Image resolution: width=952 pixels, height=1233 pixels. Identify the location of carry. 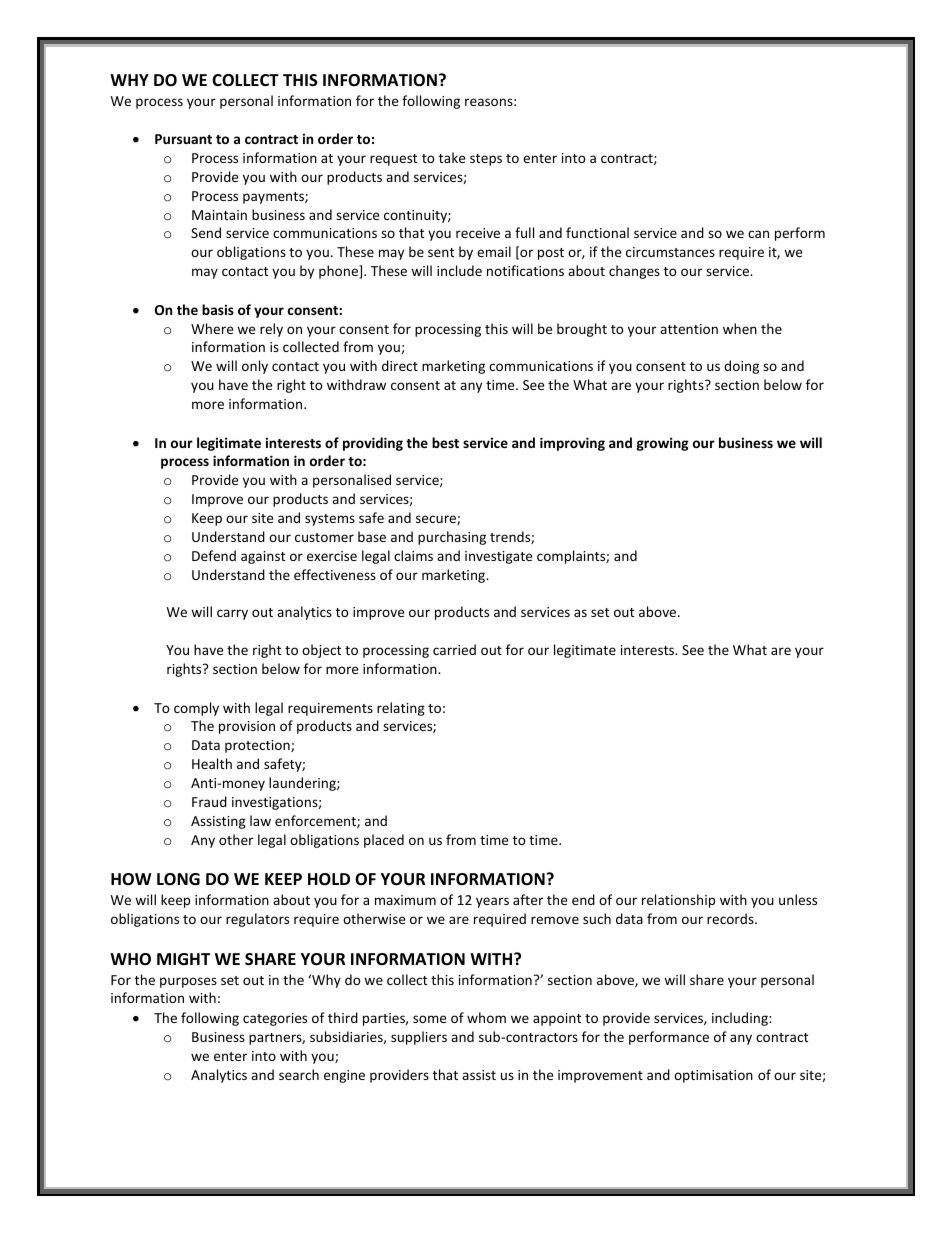
(232, 614).
